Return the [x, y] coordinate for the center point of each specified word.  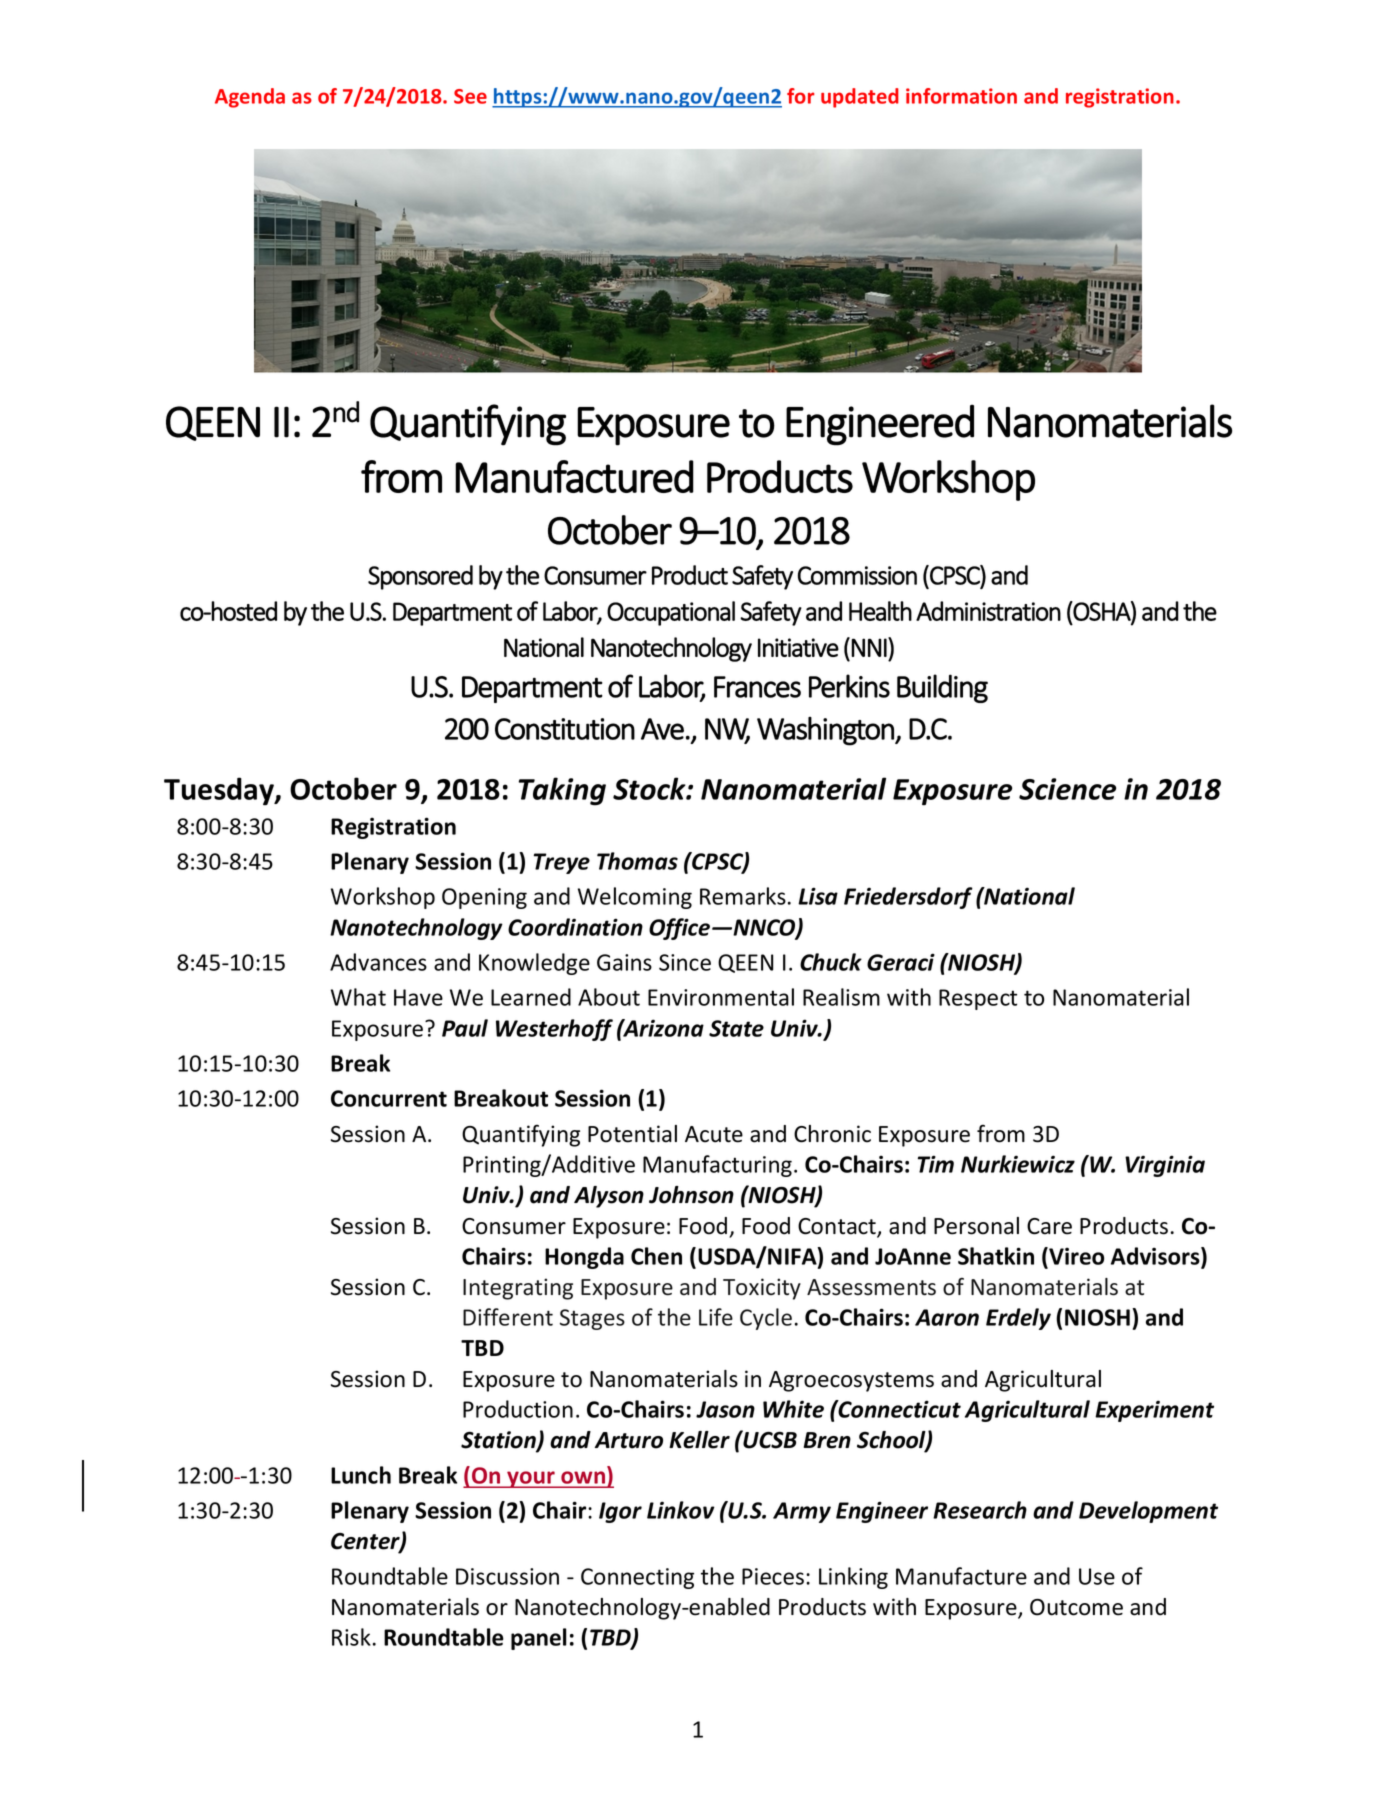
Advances [378, 962]
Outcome [1076, 1607]
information [961, 96]
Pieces [773, 1576]
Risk [351, 1637]
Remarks [743, 896]
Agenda [250, 98]
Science [1067, 789]
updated [860, 98]
